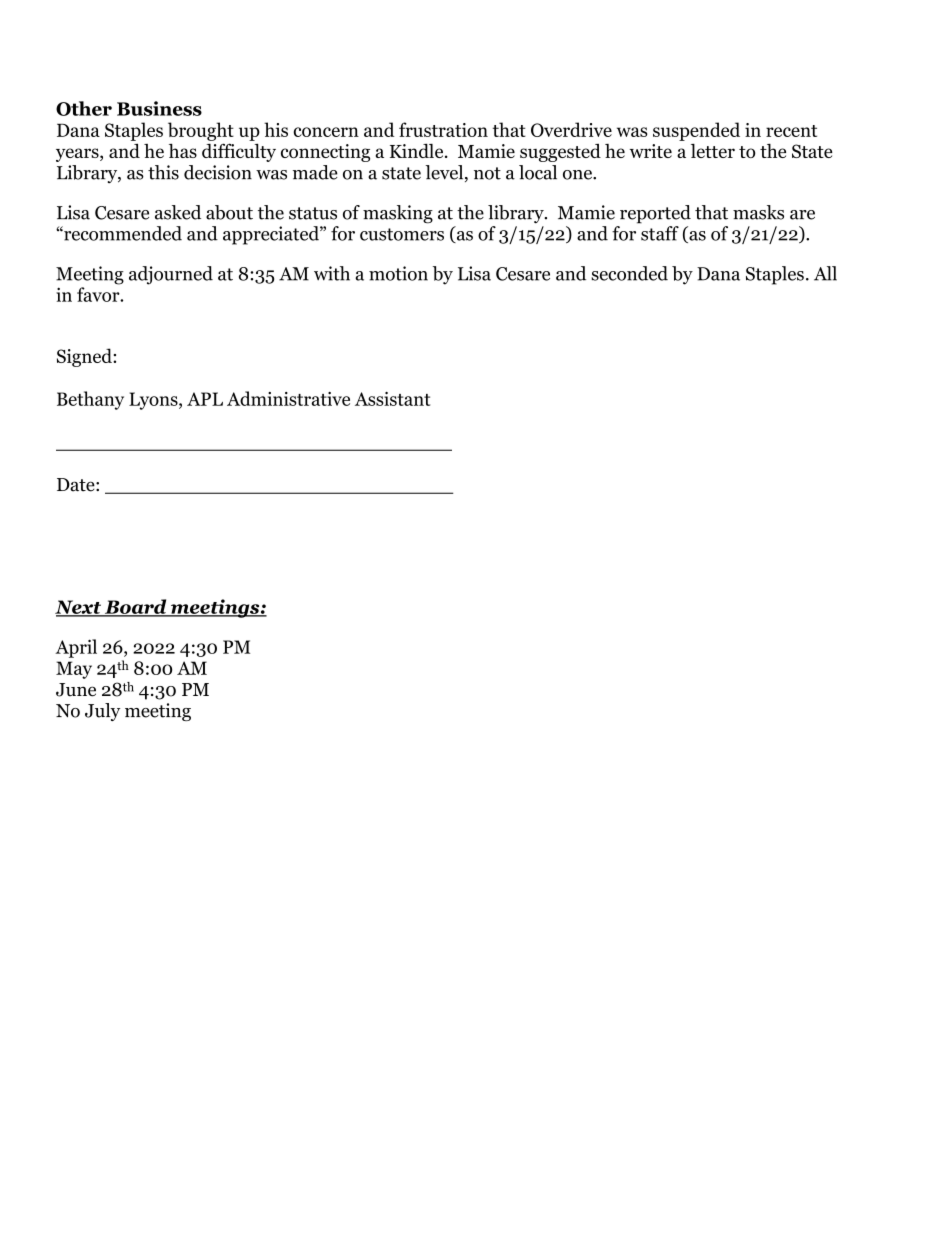  I want to click on Bethany, so click(90, 400).
